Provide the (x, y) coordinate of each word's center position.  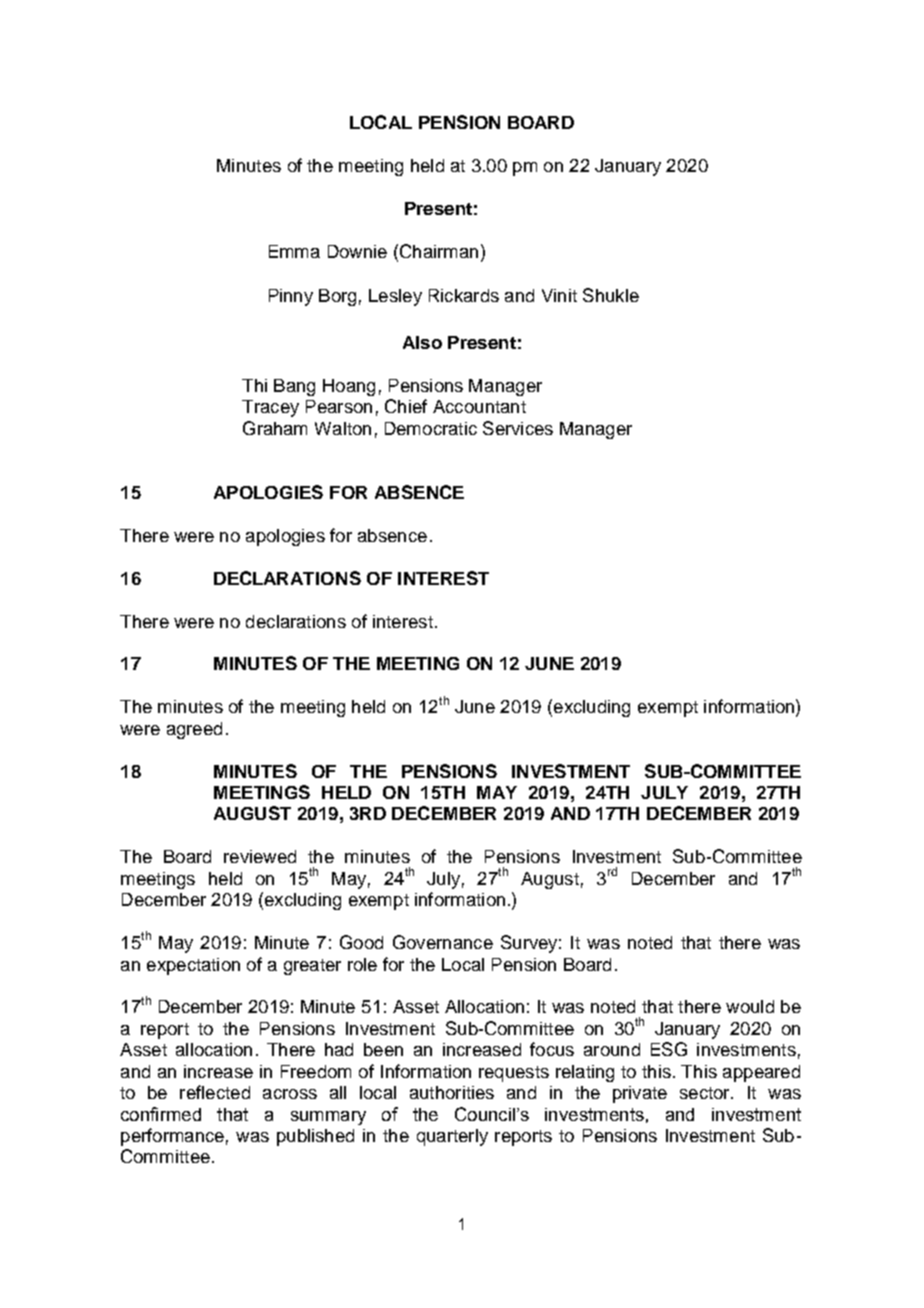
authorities (452, 1092)
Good (361, 942)
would (750, 1006)
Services (518, 428)
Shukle (611, 295)
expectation (193, 966)
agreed (194, 730)
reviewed (260, 856)
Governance (443, 942)
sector (706, 1093)
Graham (275, 428)
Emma (294, 251)
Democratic (431, 428)
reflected (215, 1092)
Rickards (464, 295)
